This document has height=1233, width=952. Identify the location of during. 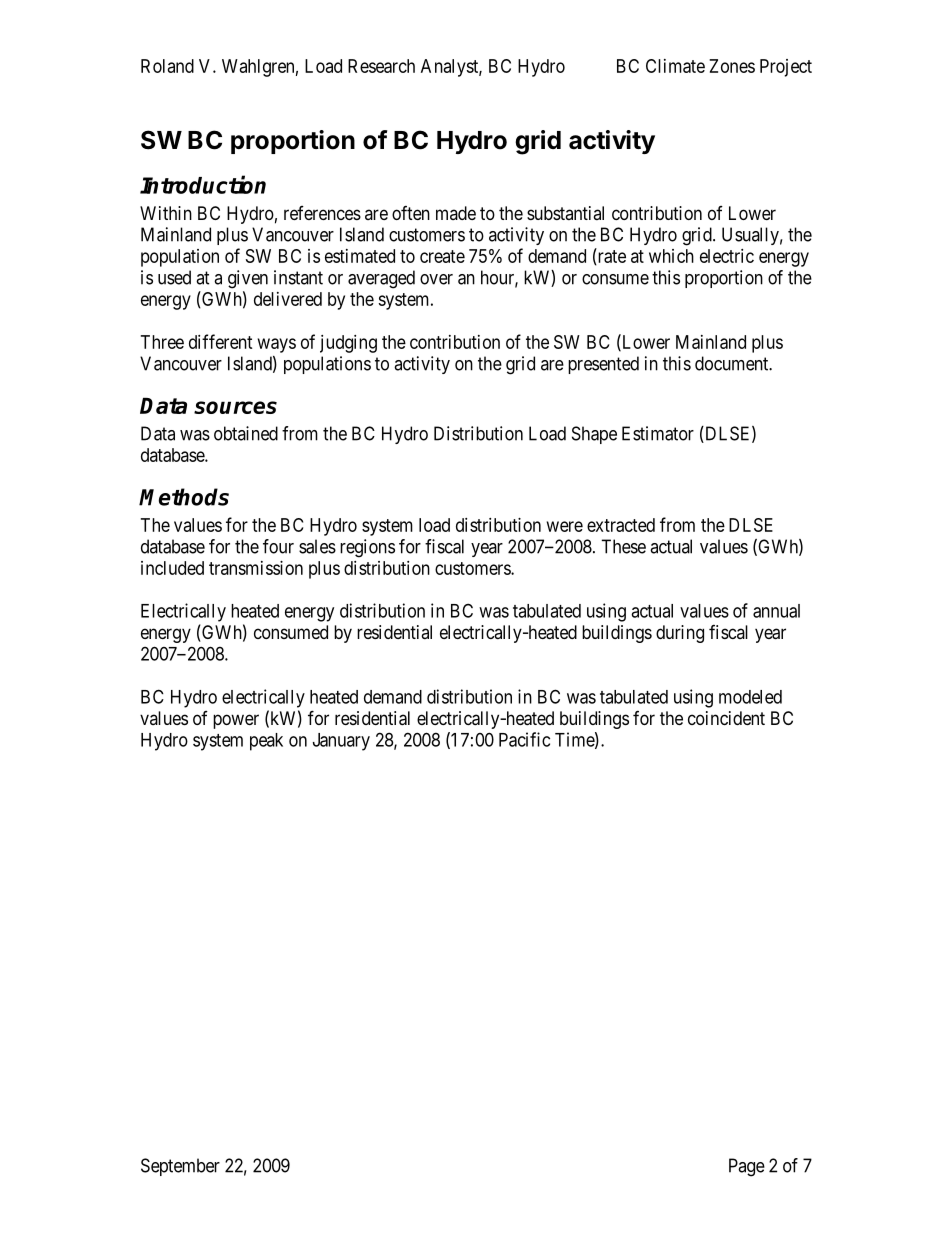
(680, 634).
